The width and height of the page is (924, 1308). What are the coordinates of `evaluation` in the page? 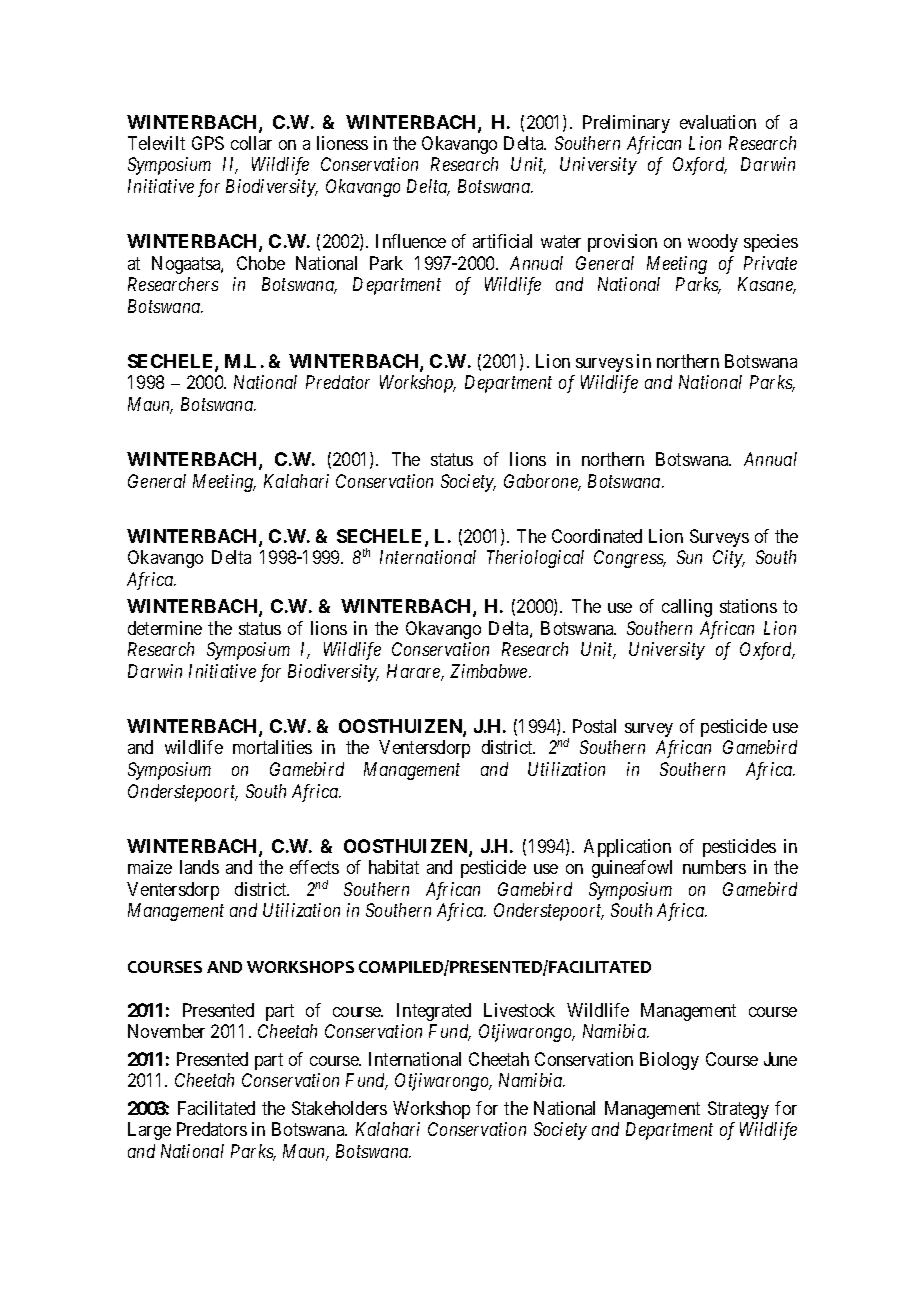 It's located at (718, 122).
